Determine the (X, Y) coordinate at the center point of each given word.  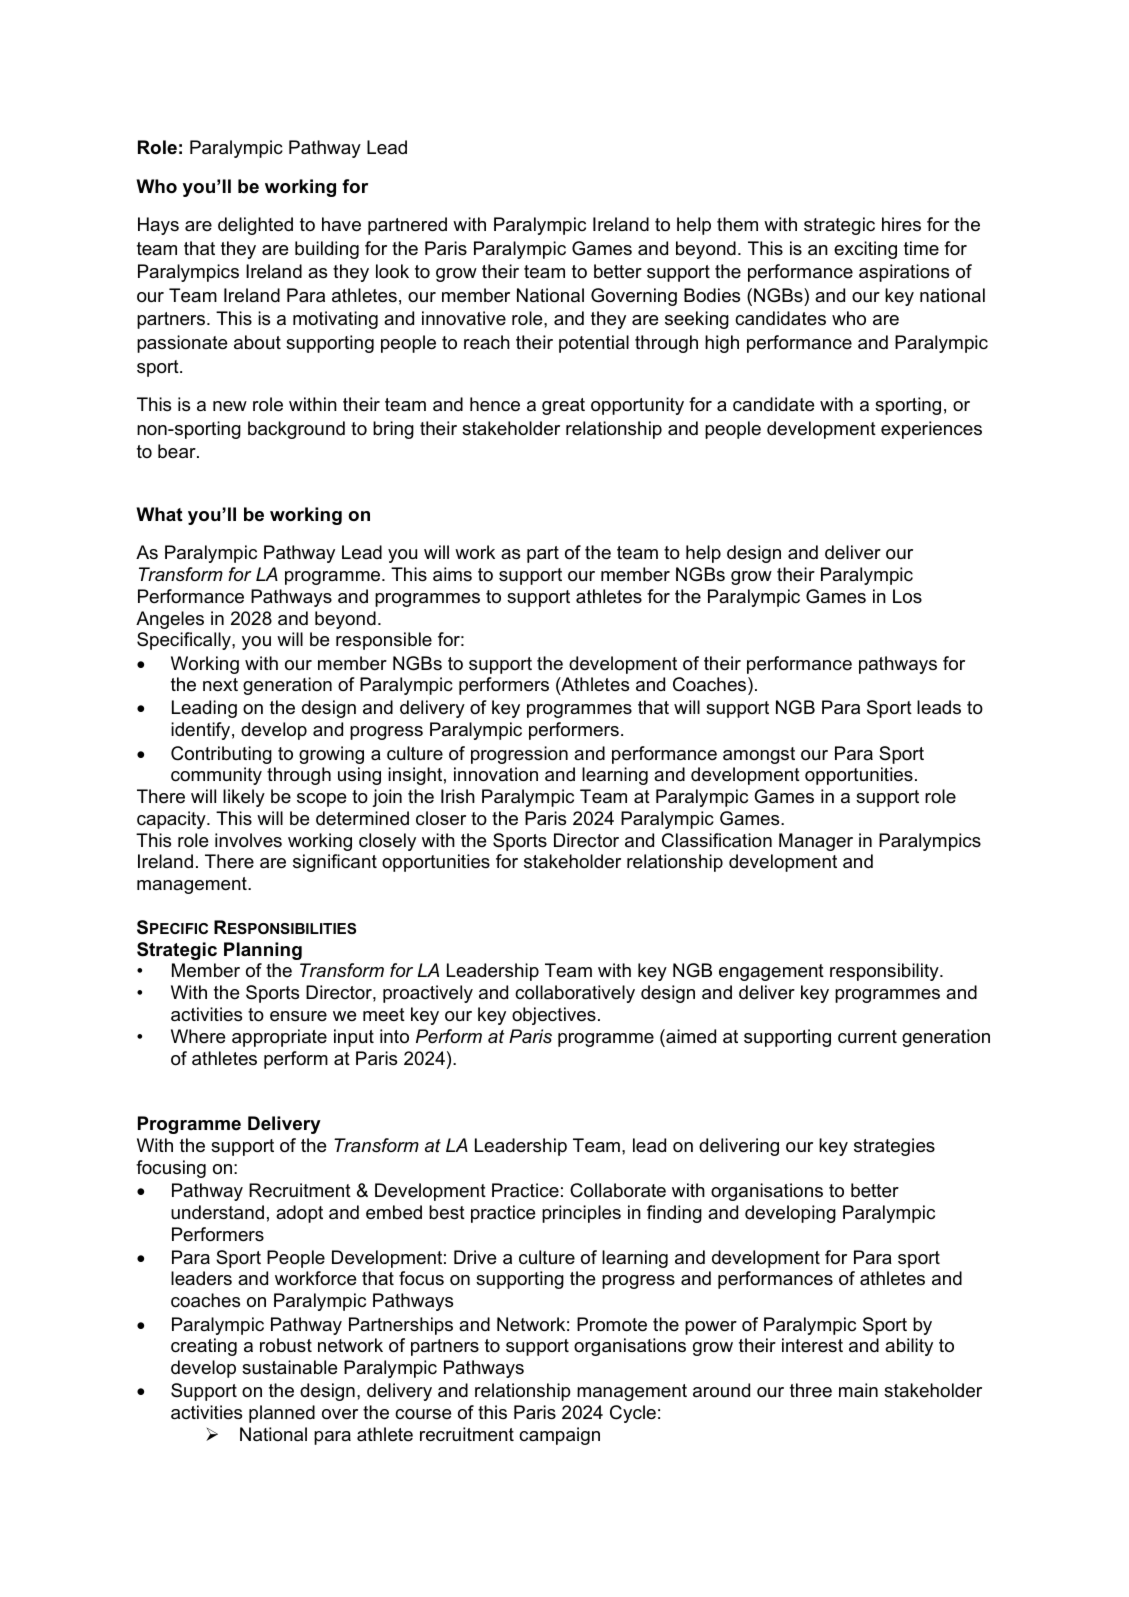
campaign (559, 1436)
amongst (759, 755)
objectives (554, 1016)
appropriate (279, 1038)
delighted (255, 226)
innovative (464, 318)
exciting (865, 250)
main (858, 1390)
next (220, 684)
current (867, 1037)
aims (452, 574)
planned (282, 1414)
